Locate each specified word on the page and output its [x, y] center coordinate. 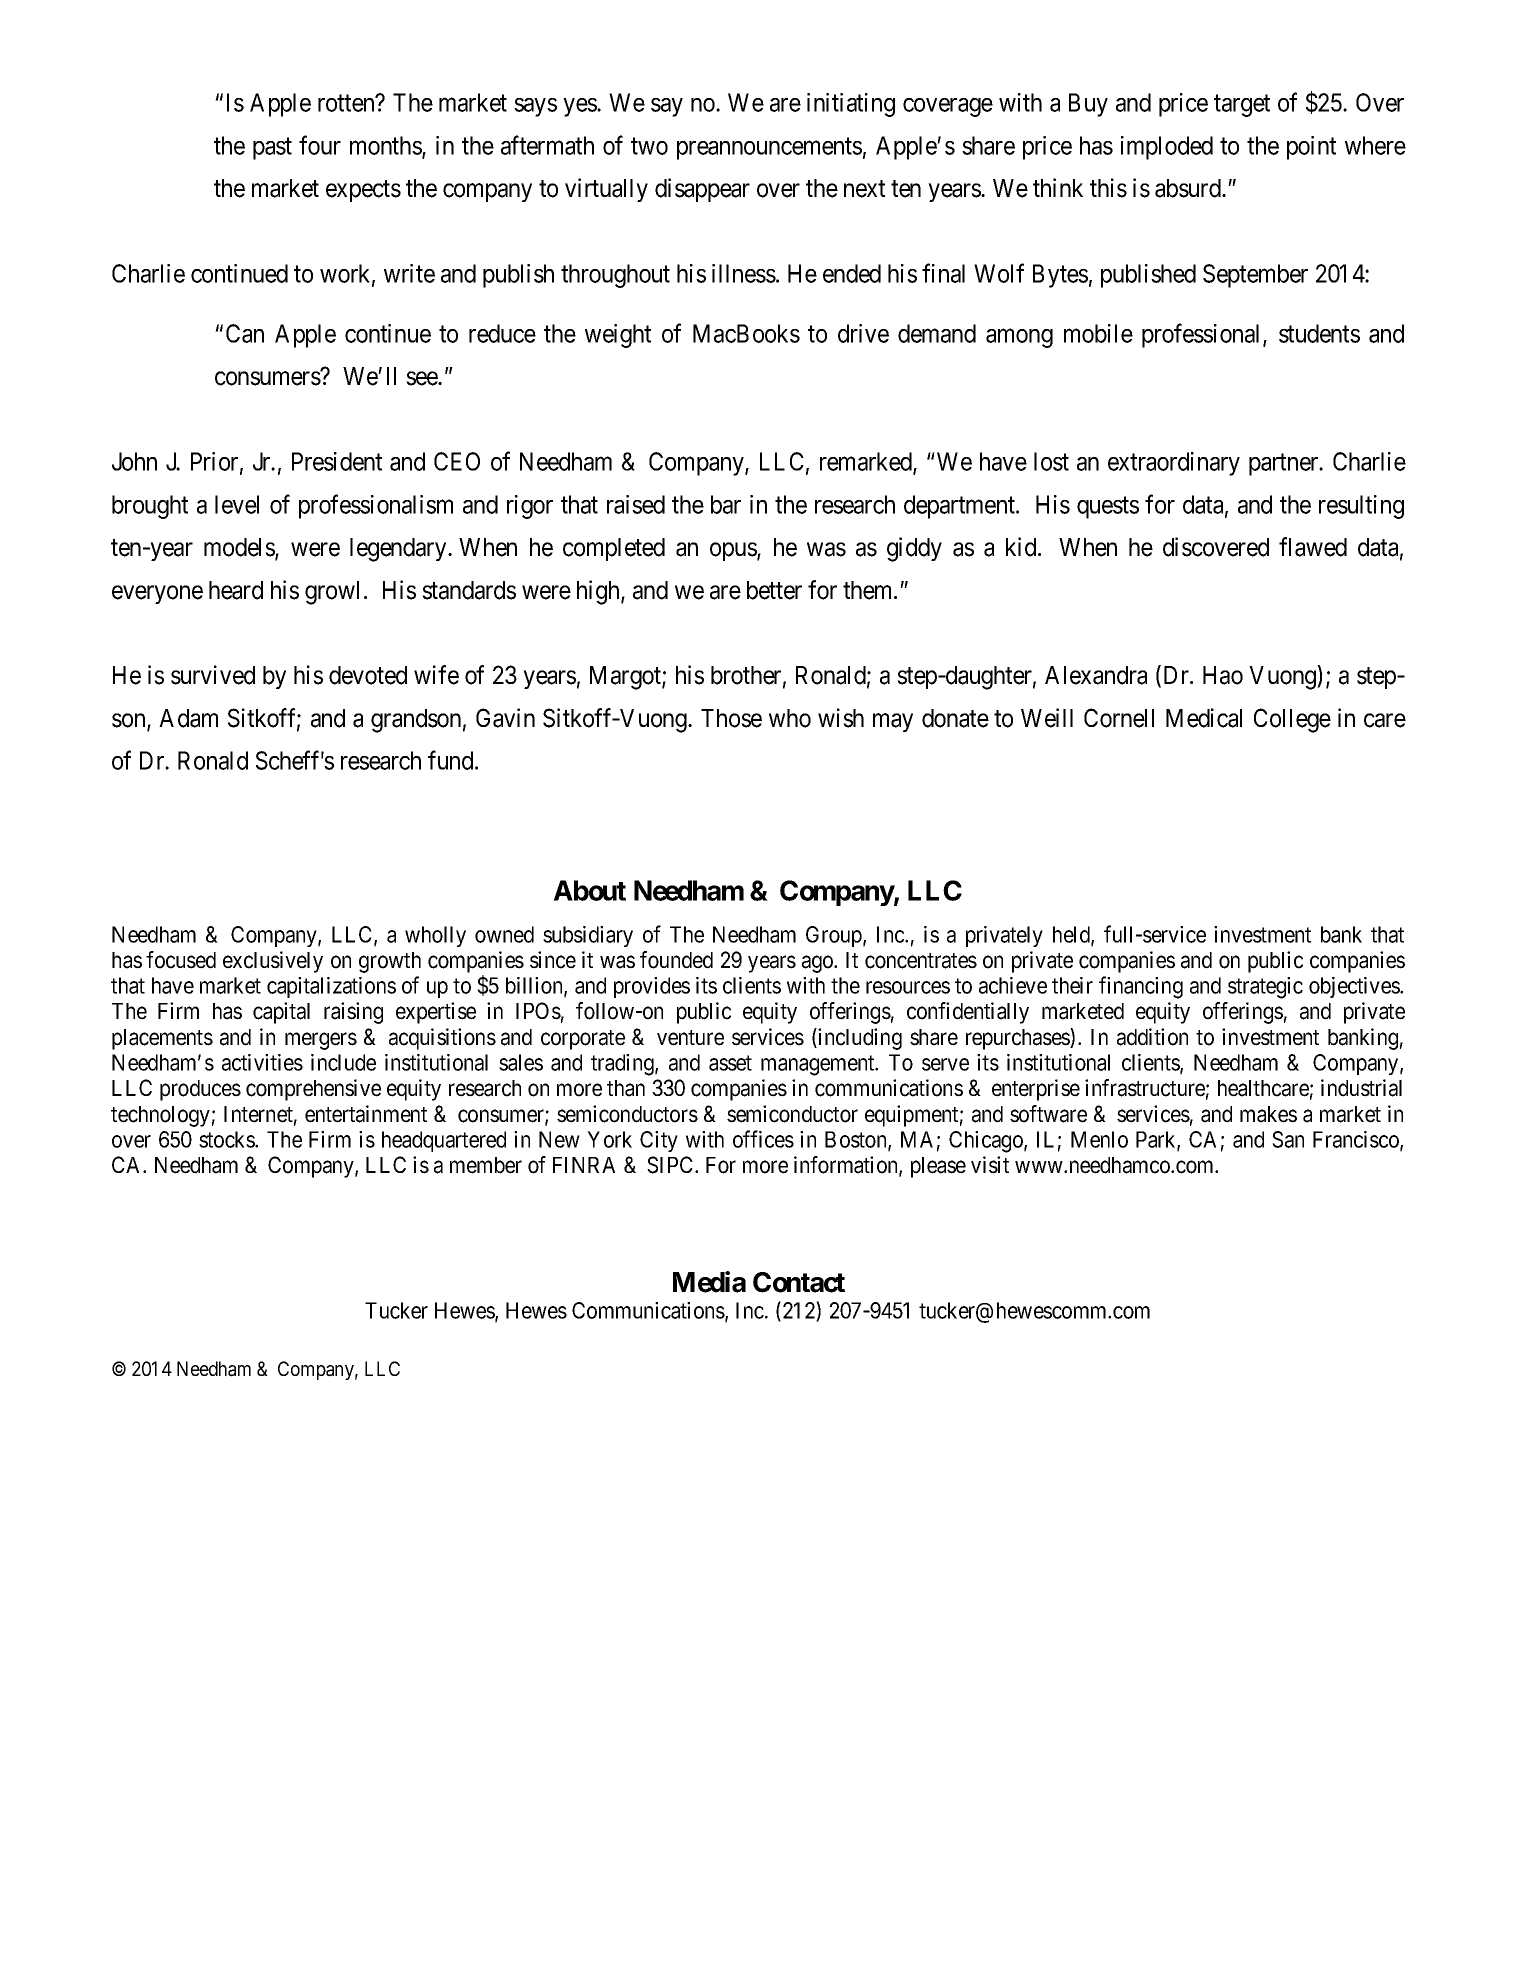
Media [709, 1282]
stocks [227, 1139]
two [649, 146]
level [237, 504]
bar [726, 504]
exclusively [273, 962]
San [1288, 1139]
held [1072, 935]
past [272, 149]
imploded [1167, 148]
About [589, 890]
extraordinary [1174, 464]
